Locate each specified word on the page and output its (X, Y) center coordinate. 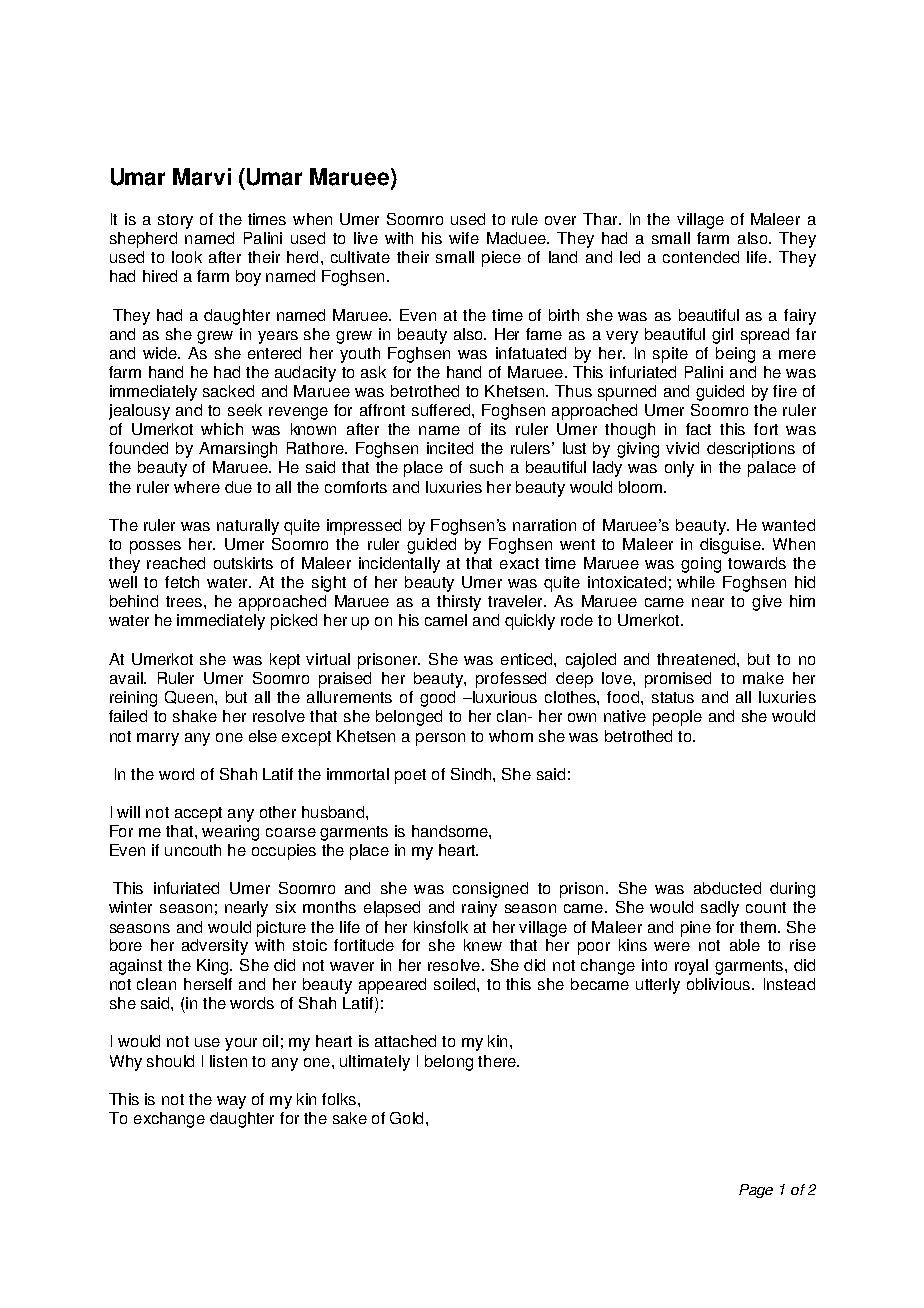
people (677, 718)
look (187, 257)
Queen (190, 697)
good (437, 699)
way (231, 1102)
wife (464, 238)
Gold (406, 1118)
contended (701, 257)
